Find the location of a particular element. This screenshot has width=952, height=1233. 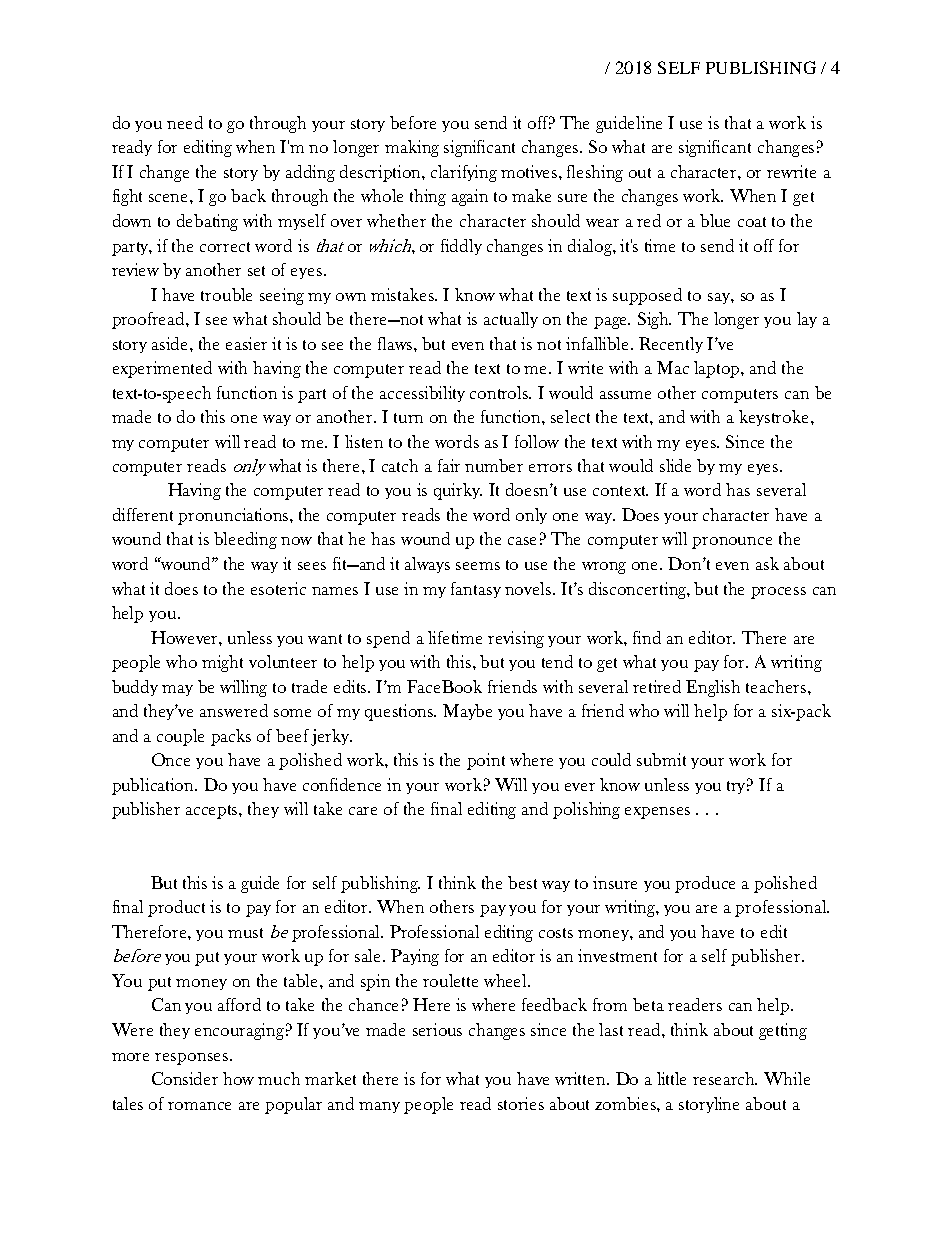

Maybe is located at coordinates (467, 712).
